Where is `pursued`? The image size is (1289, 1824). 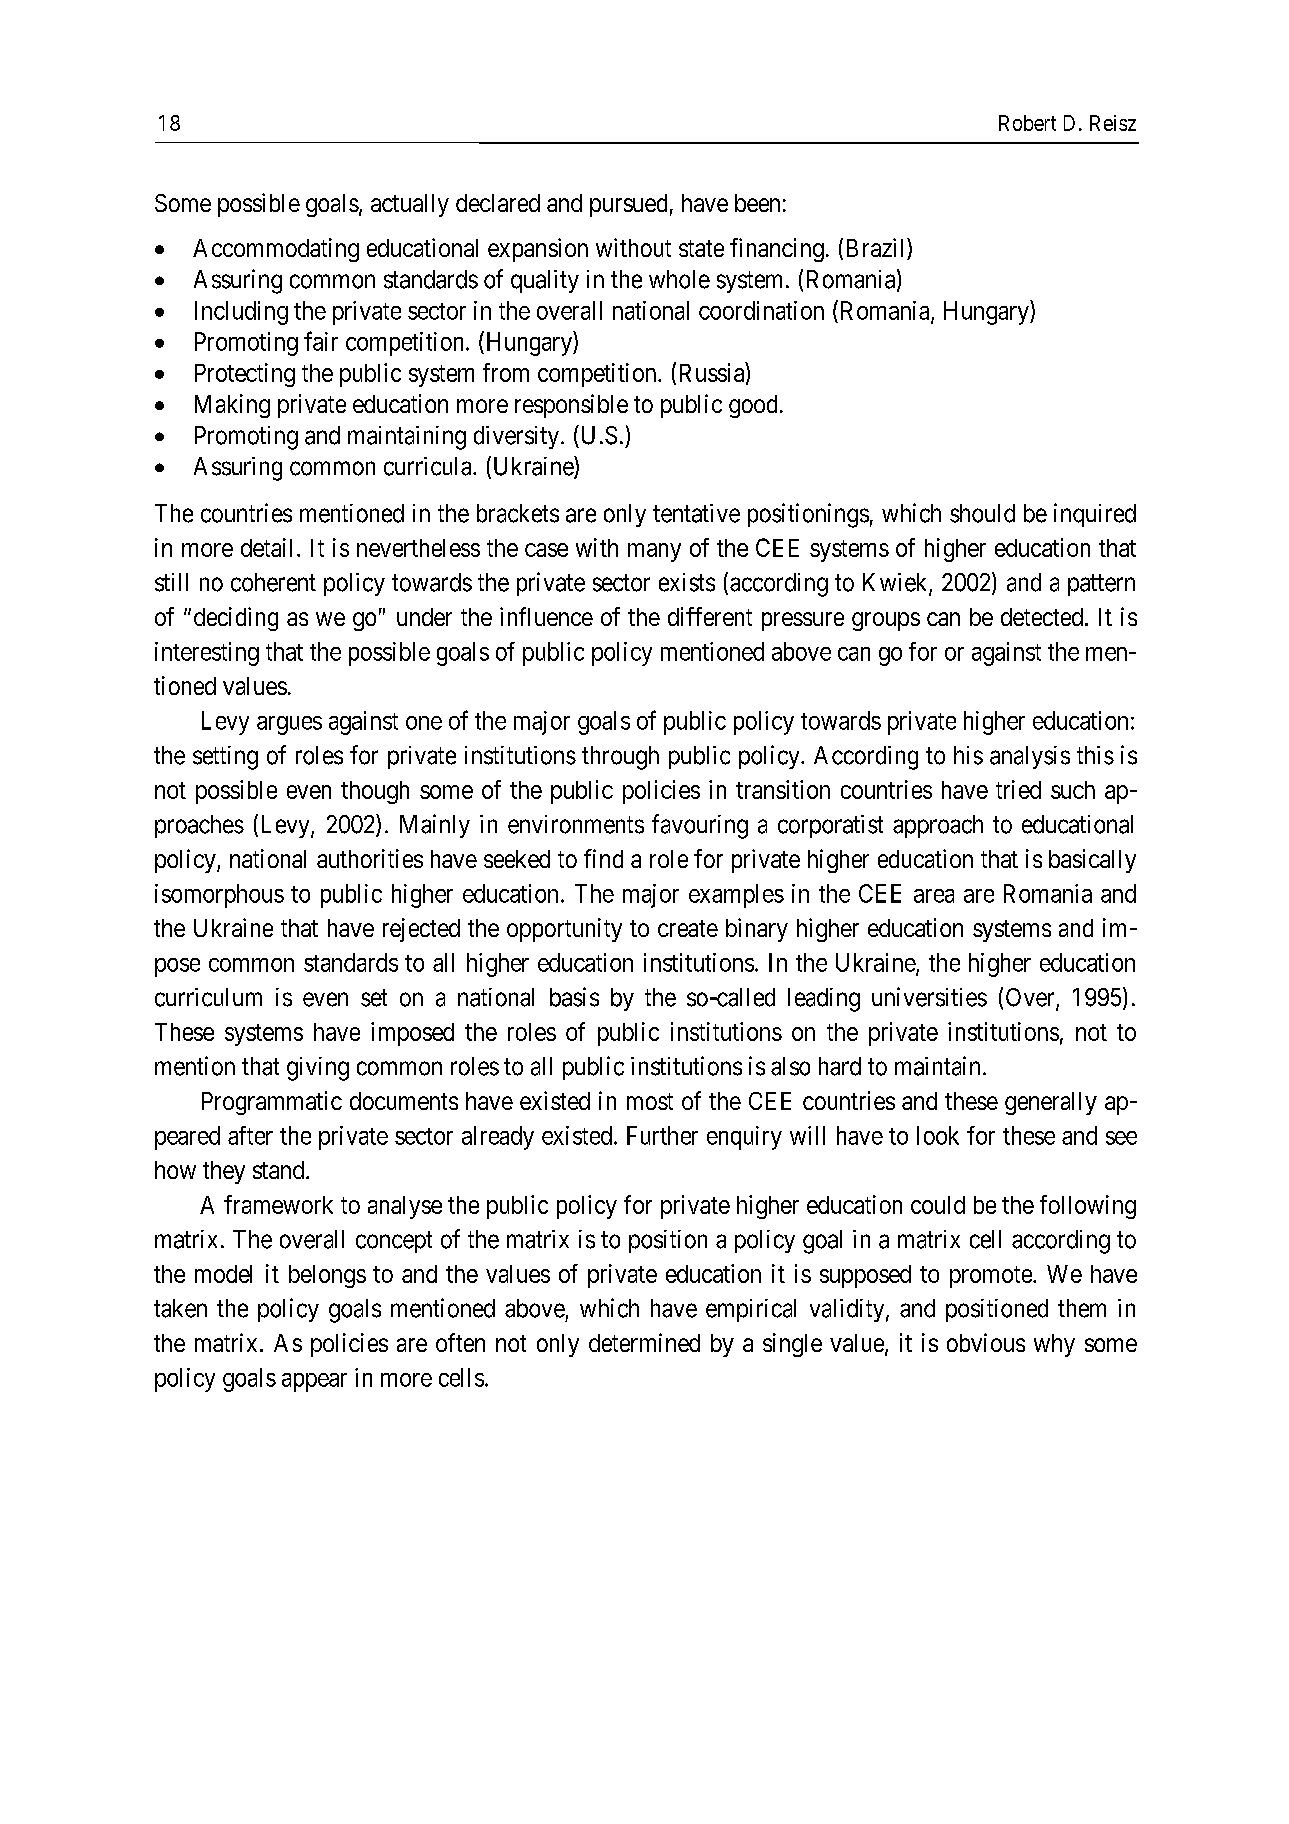
pursued is located at coordinates (628, 205).
